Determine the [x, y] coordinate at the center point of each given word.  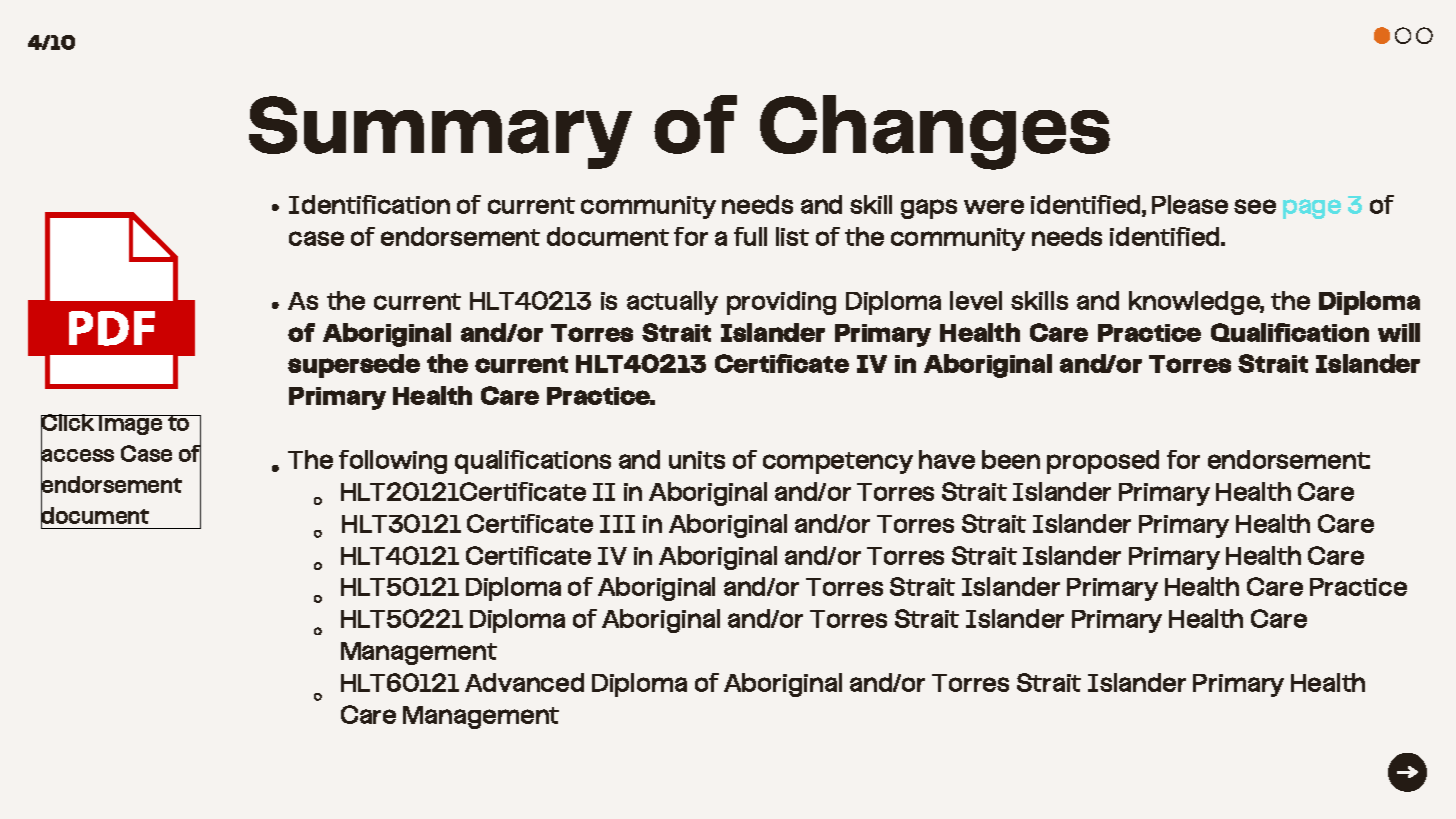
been [1011, 459]
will [1399, 332]
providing [781, 303]
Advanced [524, 682]
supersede [354, 366]
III [617, 524]
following [393, 462]
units [697, 460]
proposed [1103, 462]
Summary [440, 132]
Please [1190, 204]
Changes [935, 132]
